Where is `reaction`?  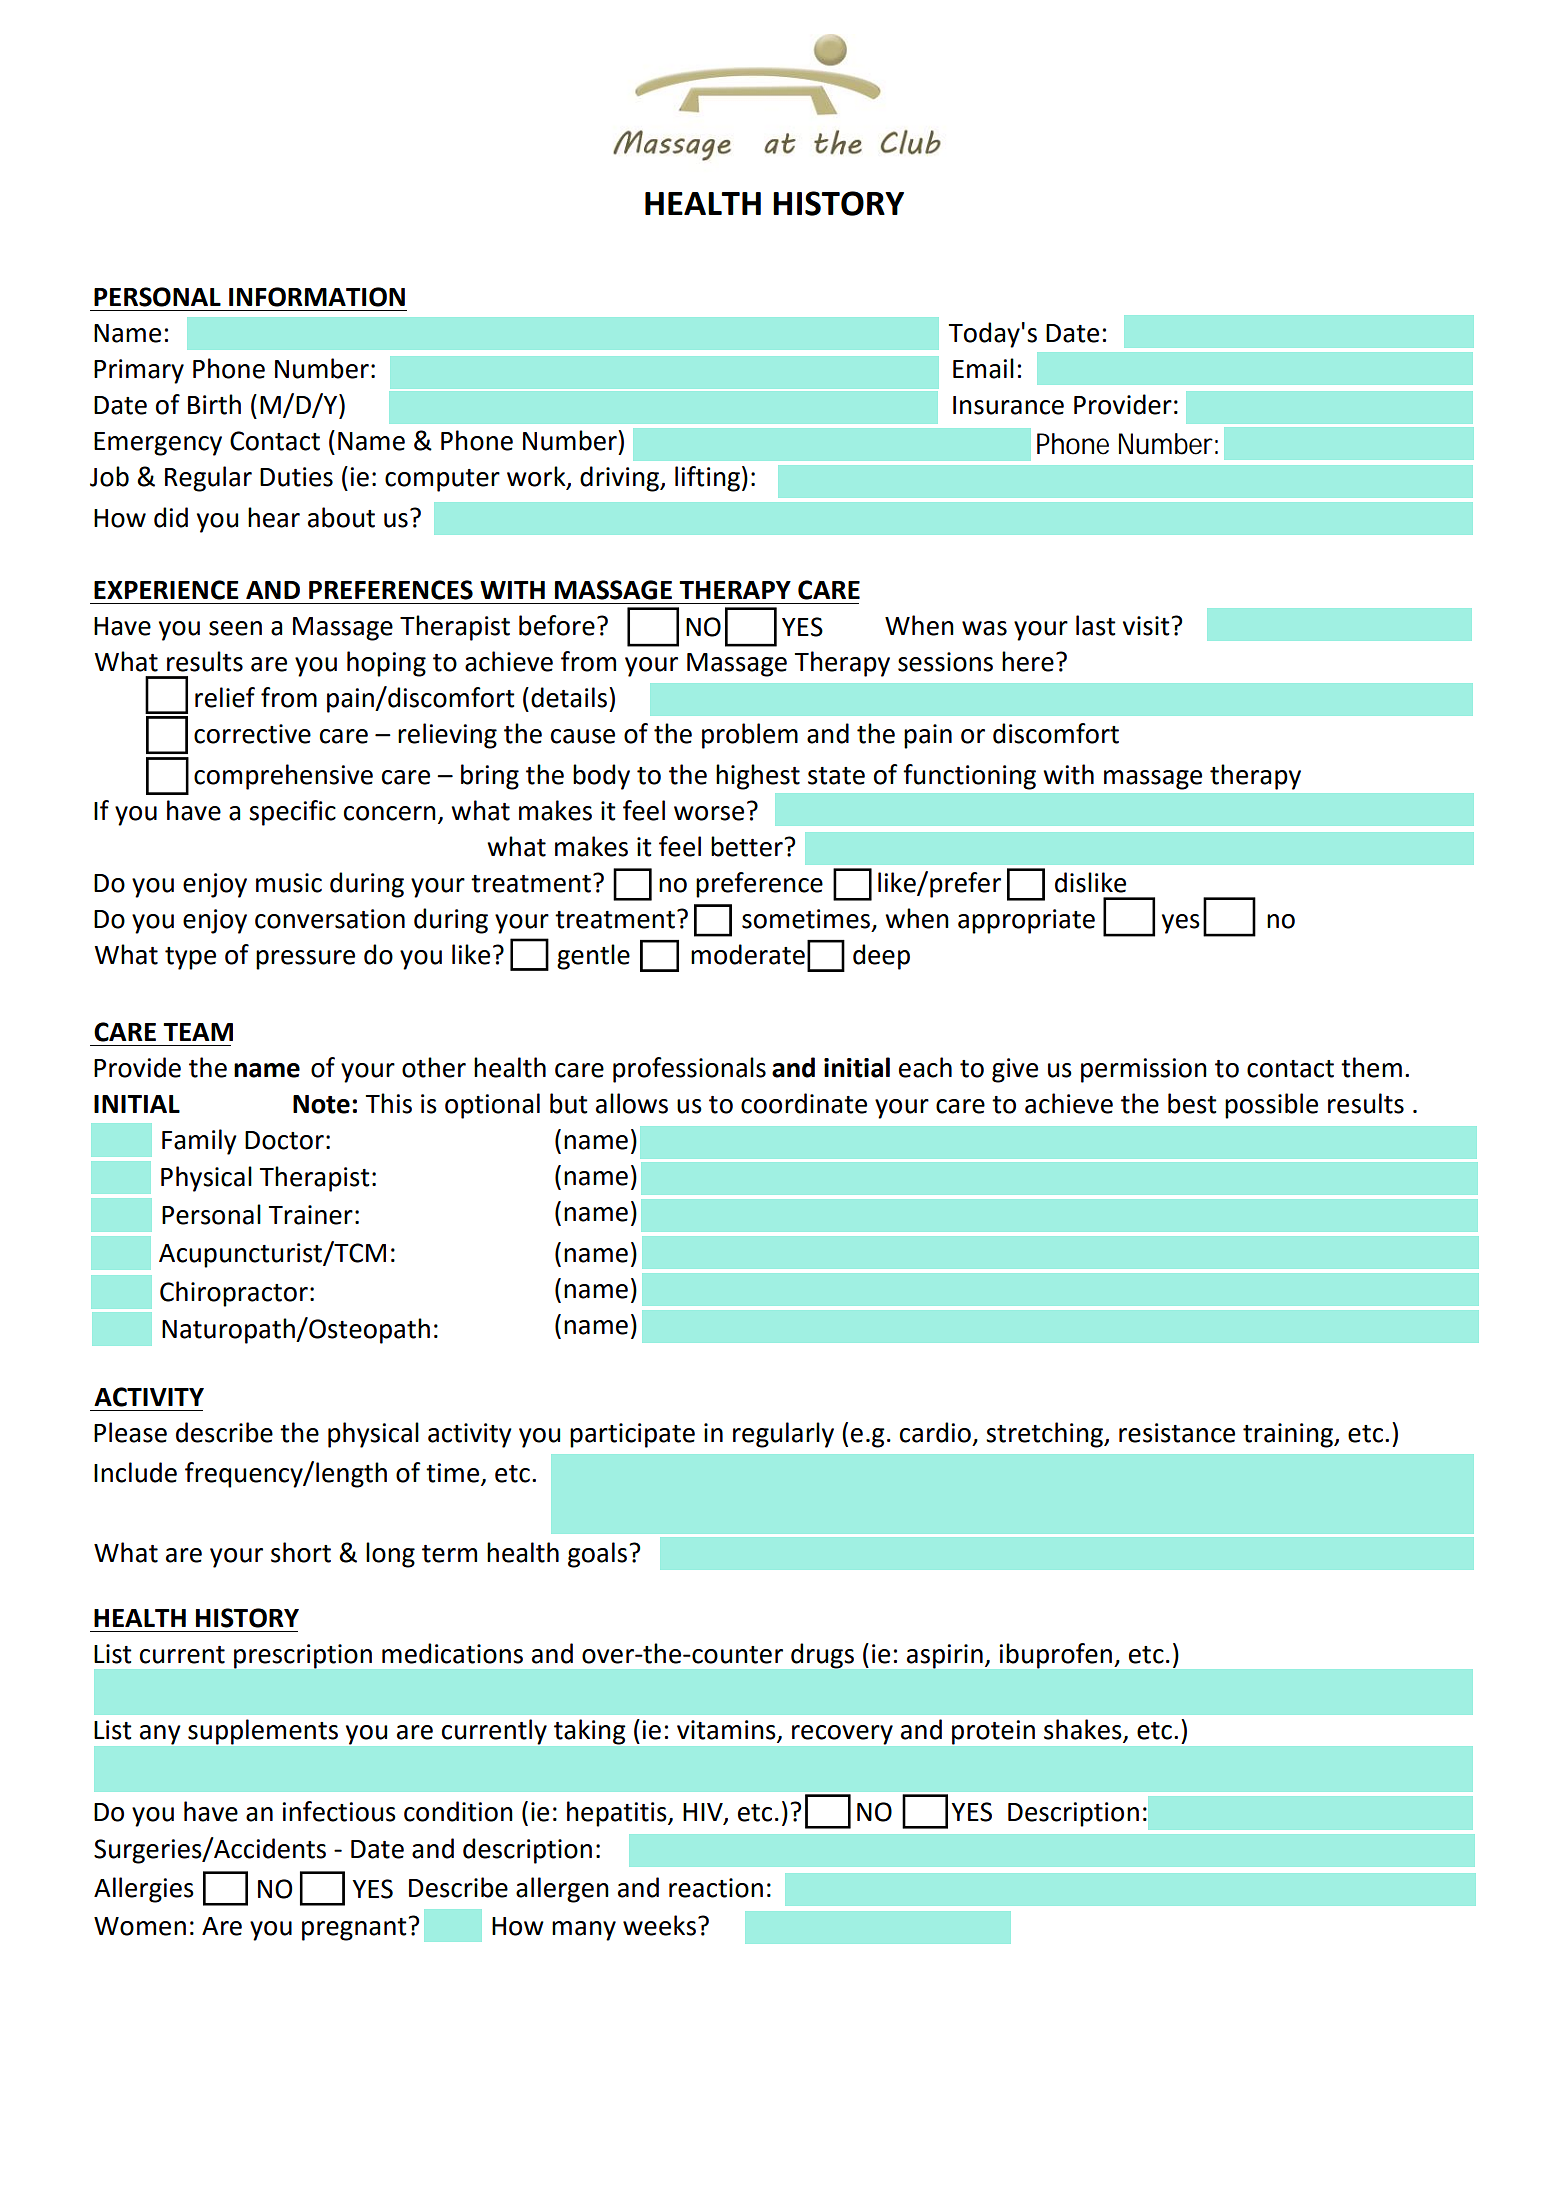
reaction is located at coordinates (716, 1888).
